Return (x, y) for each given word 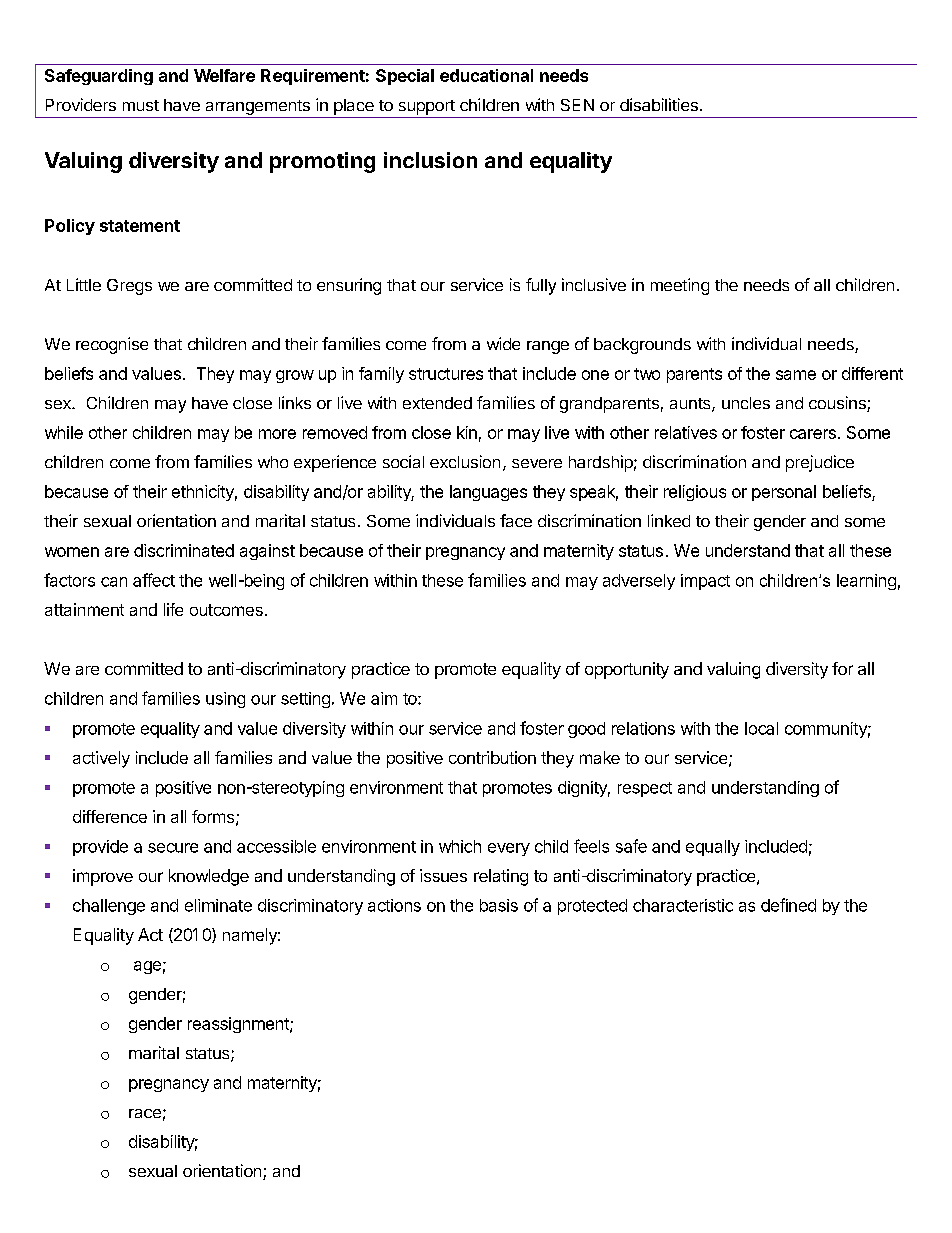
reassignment (239, 1025)
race (145, 1113)
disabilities (659, 104)
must (141, 105)
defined (788, 905)
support (427, 107)
